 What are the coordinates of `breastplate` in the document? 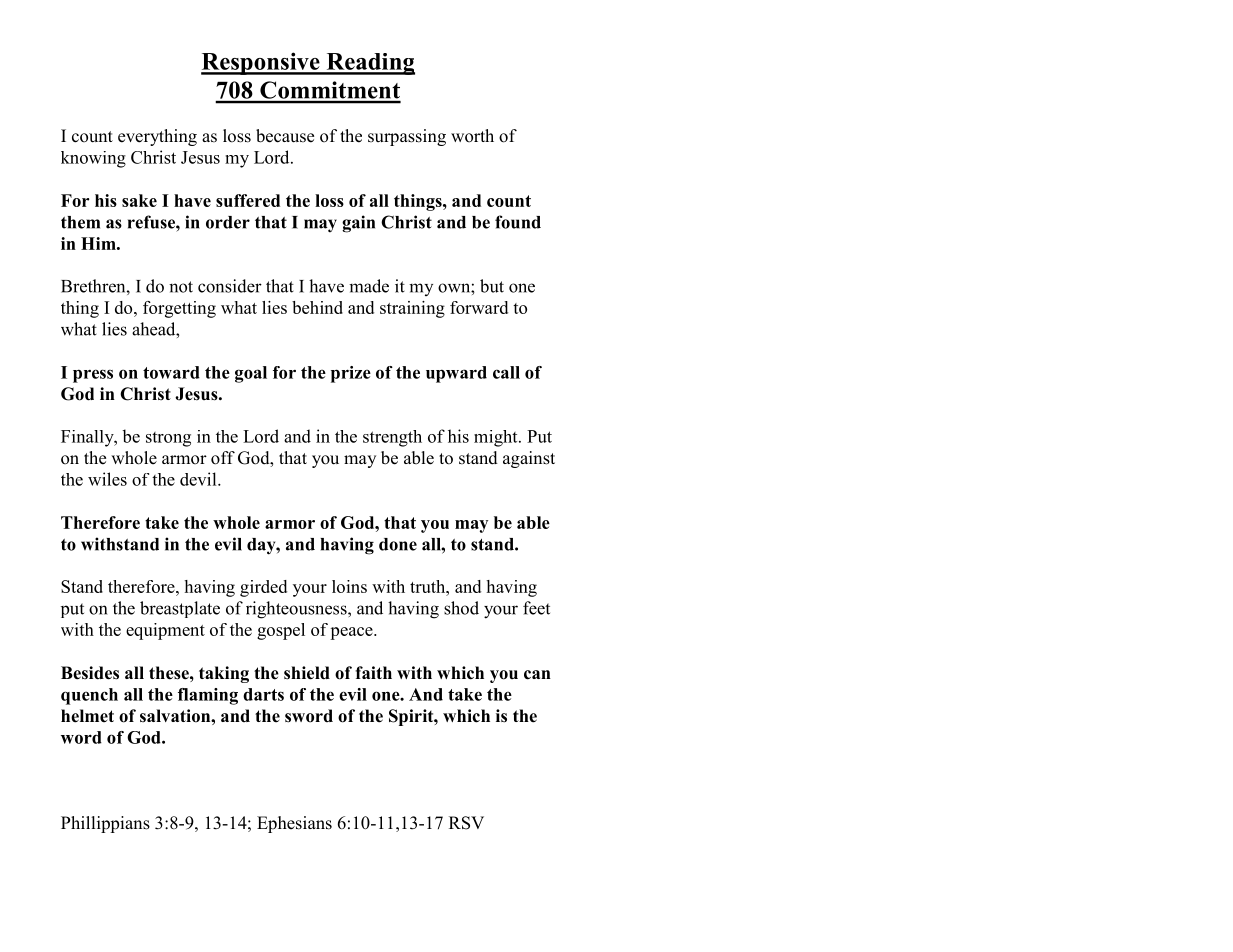 It's located at (180, 609).
